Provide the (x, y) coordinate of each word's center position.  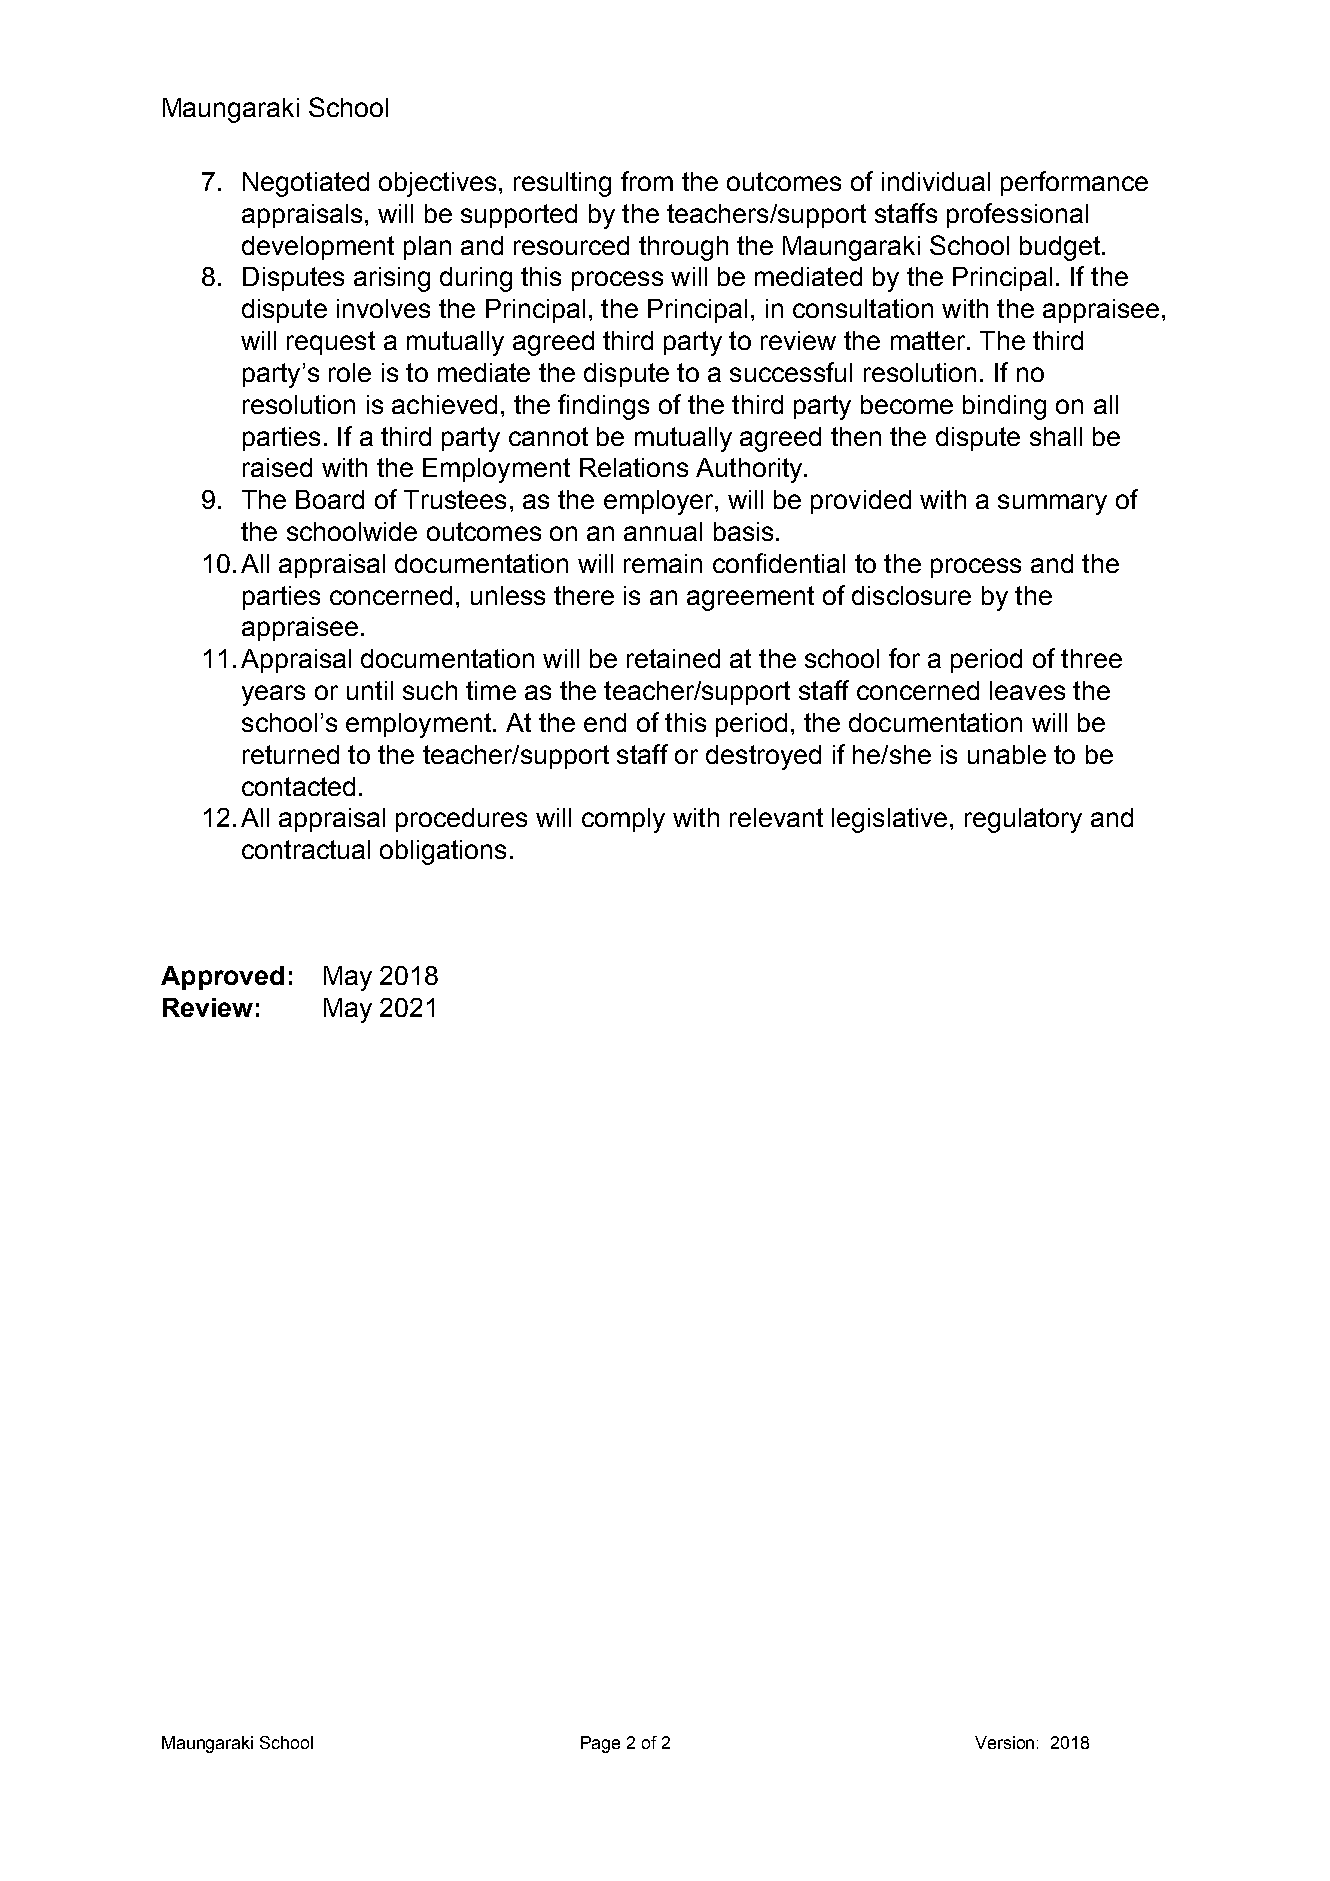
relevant (776, 817)
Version (1004, 1742)
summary (1052, 504)
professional (1017, 215)
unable (1007, 754)
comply (623, 820)
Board (330, 499)
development (318, 248)
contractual (306, 849)
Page (600, 1744)
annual (663, 531)
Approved (222, 978)
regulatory (1023, 820)
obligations (443, 852)
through (683, 248)
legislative (889, 820)
